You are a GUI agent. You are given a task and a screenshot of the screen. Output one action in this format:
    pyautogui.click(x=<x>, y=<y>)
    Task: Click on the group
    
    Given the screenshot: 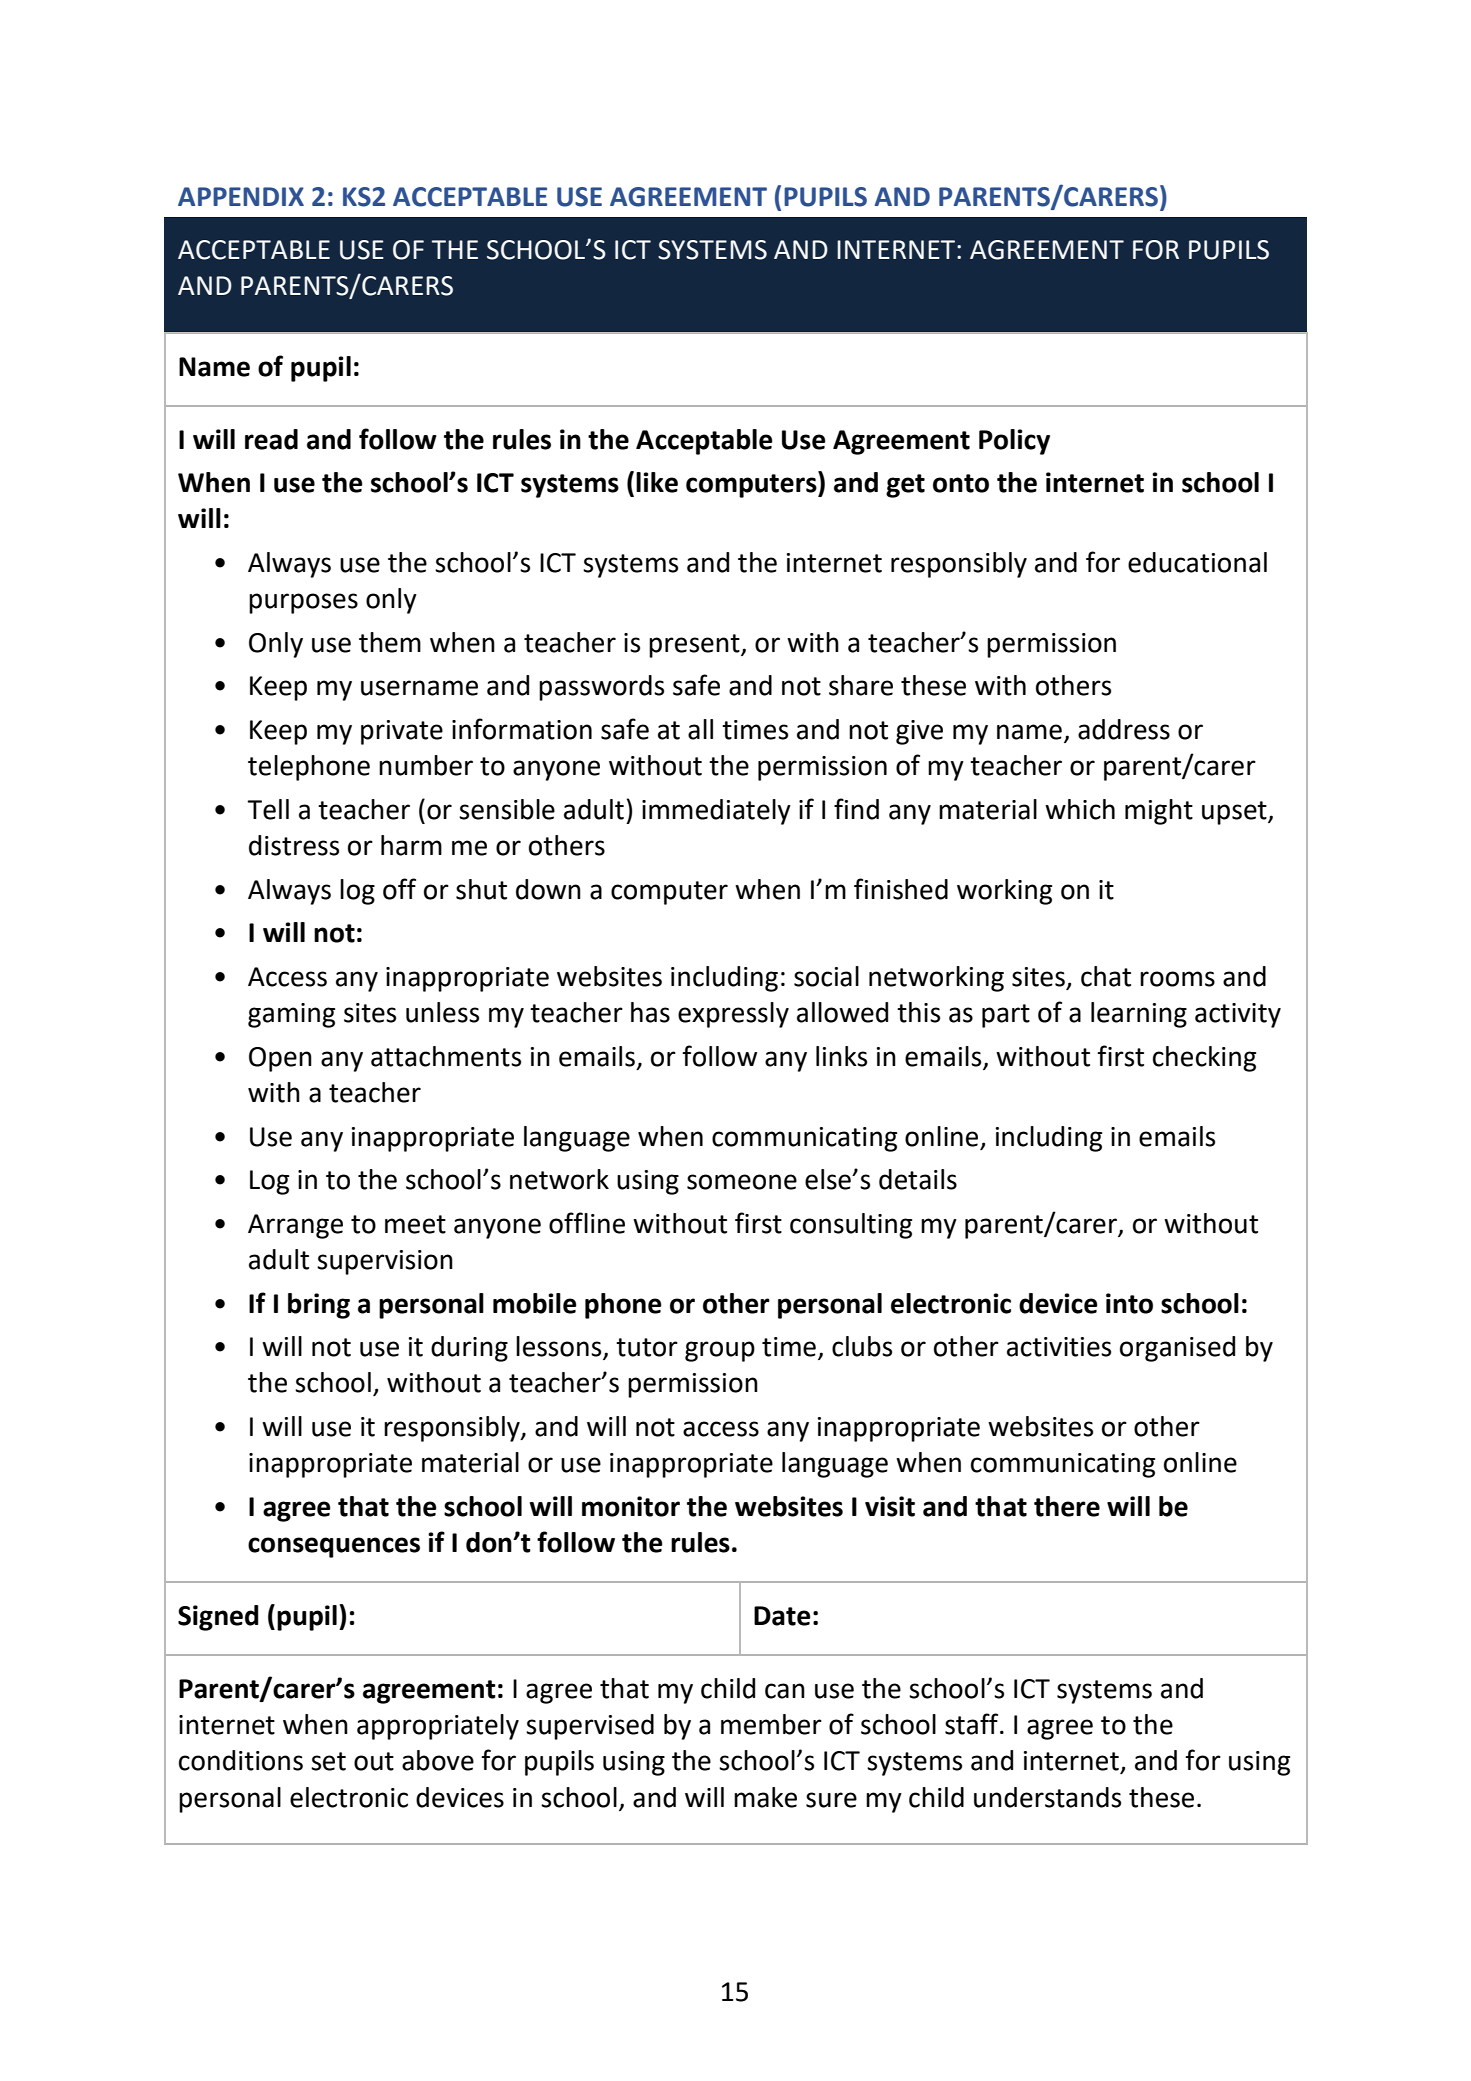 What is the action you would take?
    pyautogui.click(x=720, y=1351)
